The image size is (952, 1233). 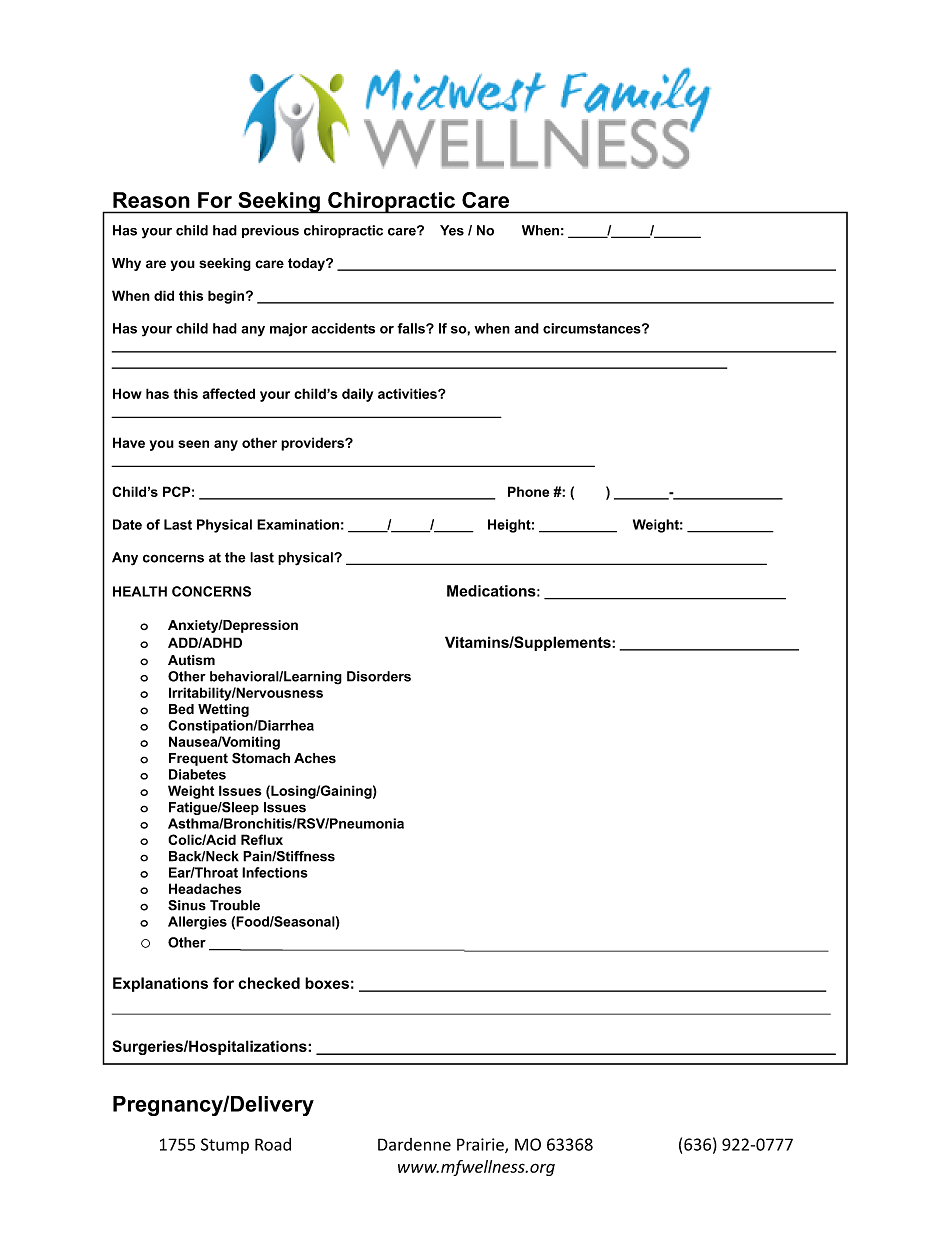 I want to click on Examination, so click(x=298, y=524).
